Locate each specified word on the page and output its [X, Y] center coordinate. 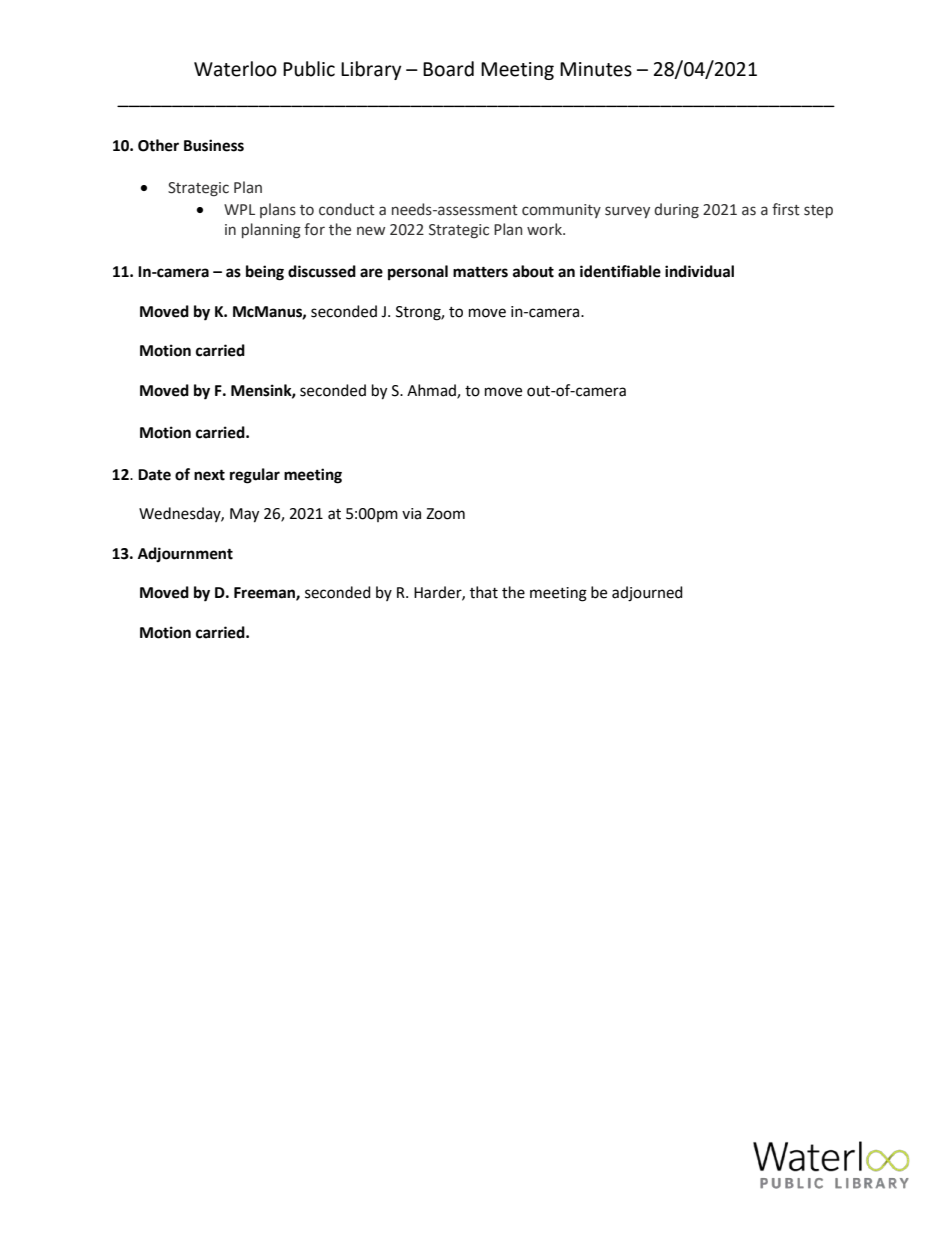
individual [699, 271]
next [209, 475]
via [411, 514]
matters [480, 272]
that [484, 592]
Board [448, 69]
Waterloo [235, 69]
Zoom [445, 514]
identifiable [620, 271]
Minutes [596, 69]
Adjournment [185, 554]
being [265, 273]
